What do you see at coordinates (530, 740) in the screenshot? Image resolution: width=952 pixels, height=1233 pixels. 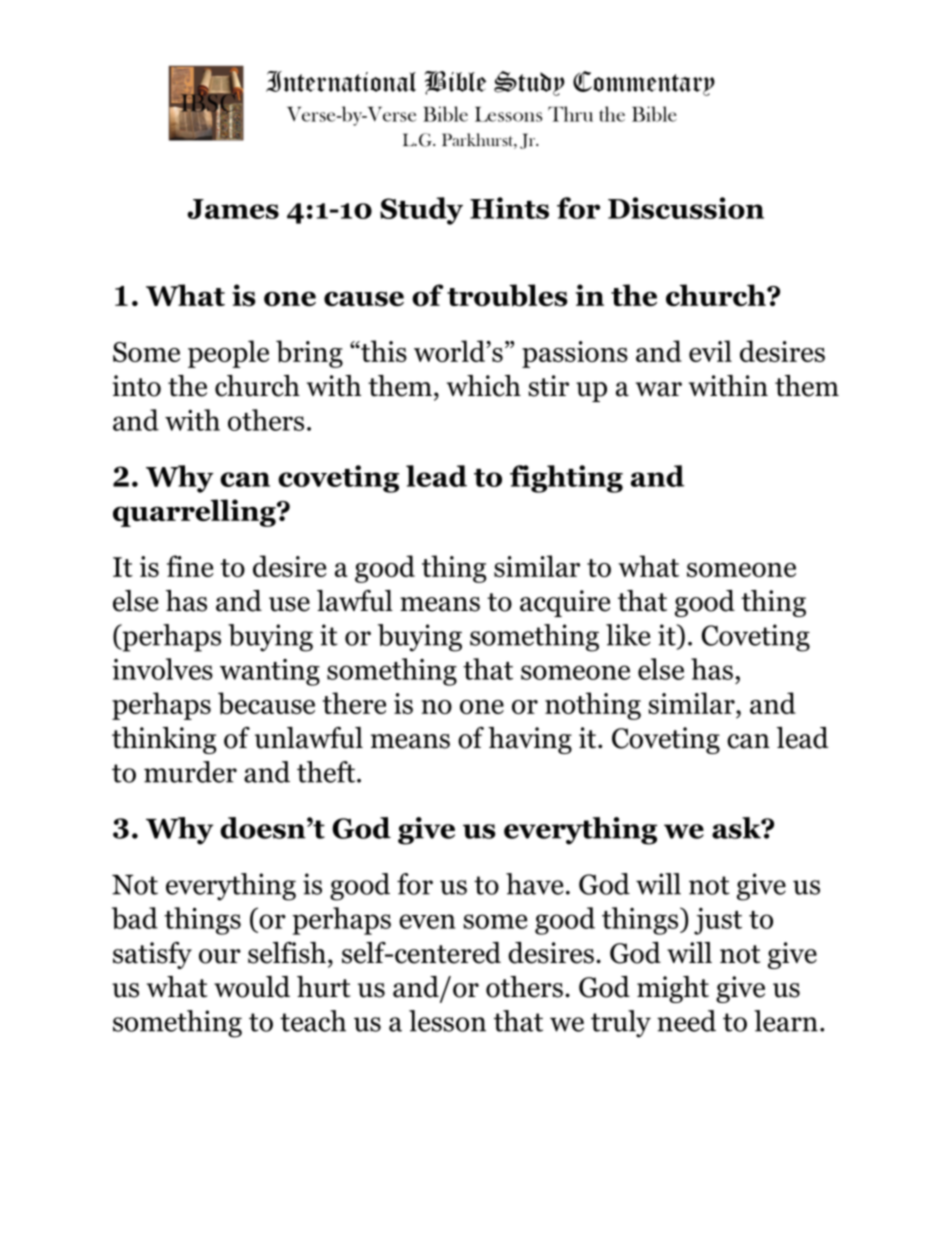 I see `having` at bounding box center [530, 740].
